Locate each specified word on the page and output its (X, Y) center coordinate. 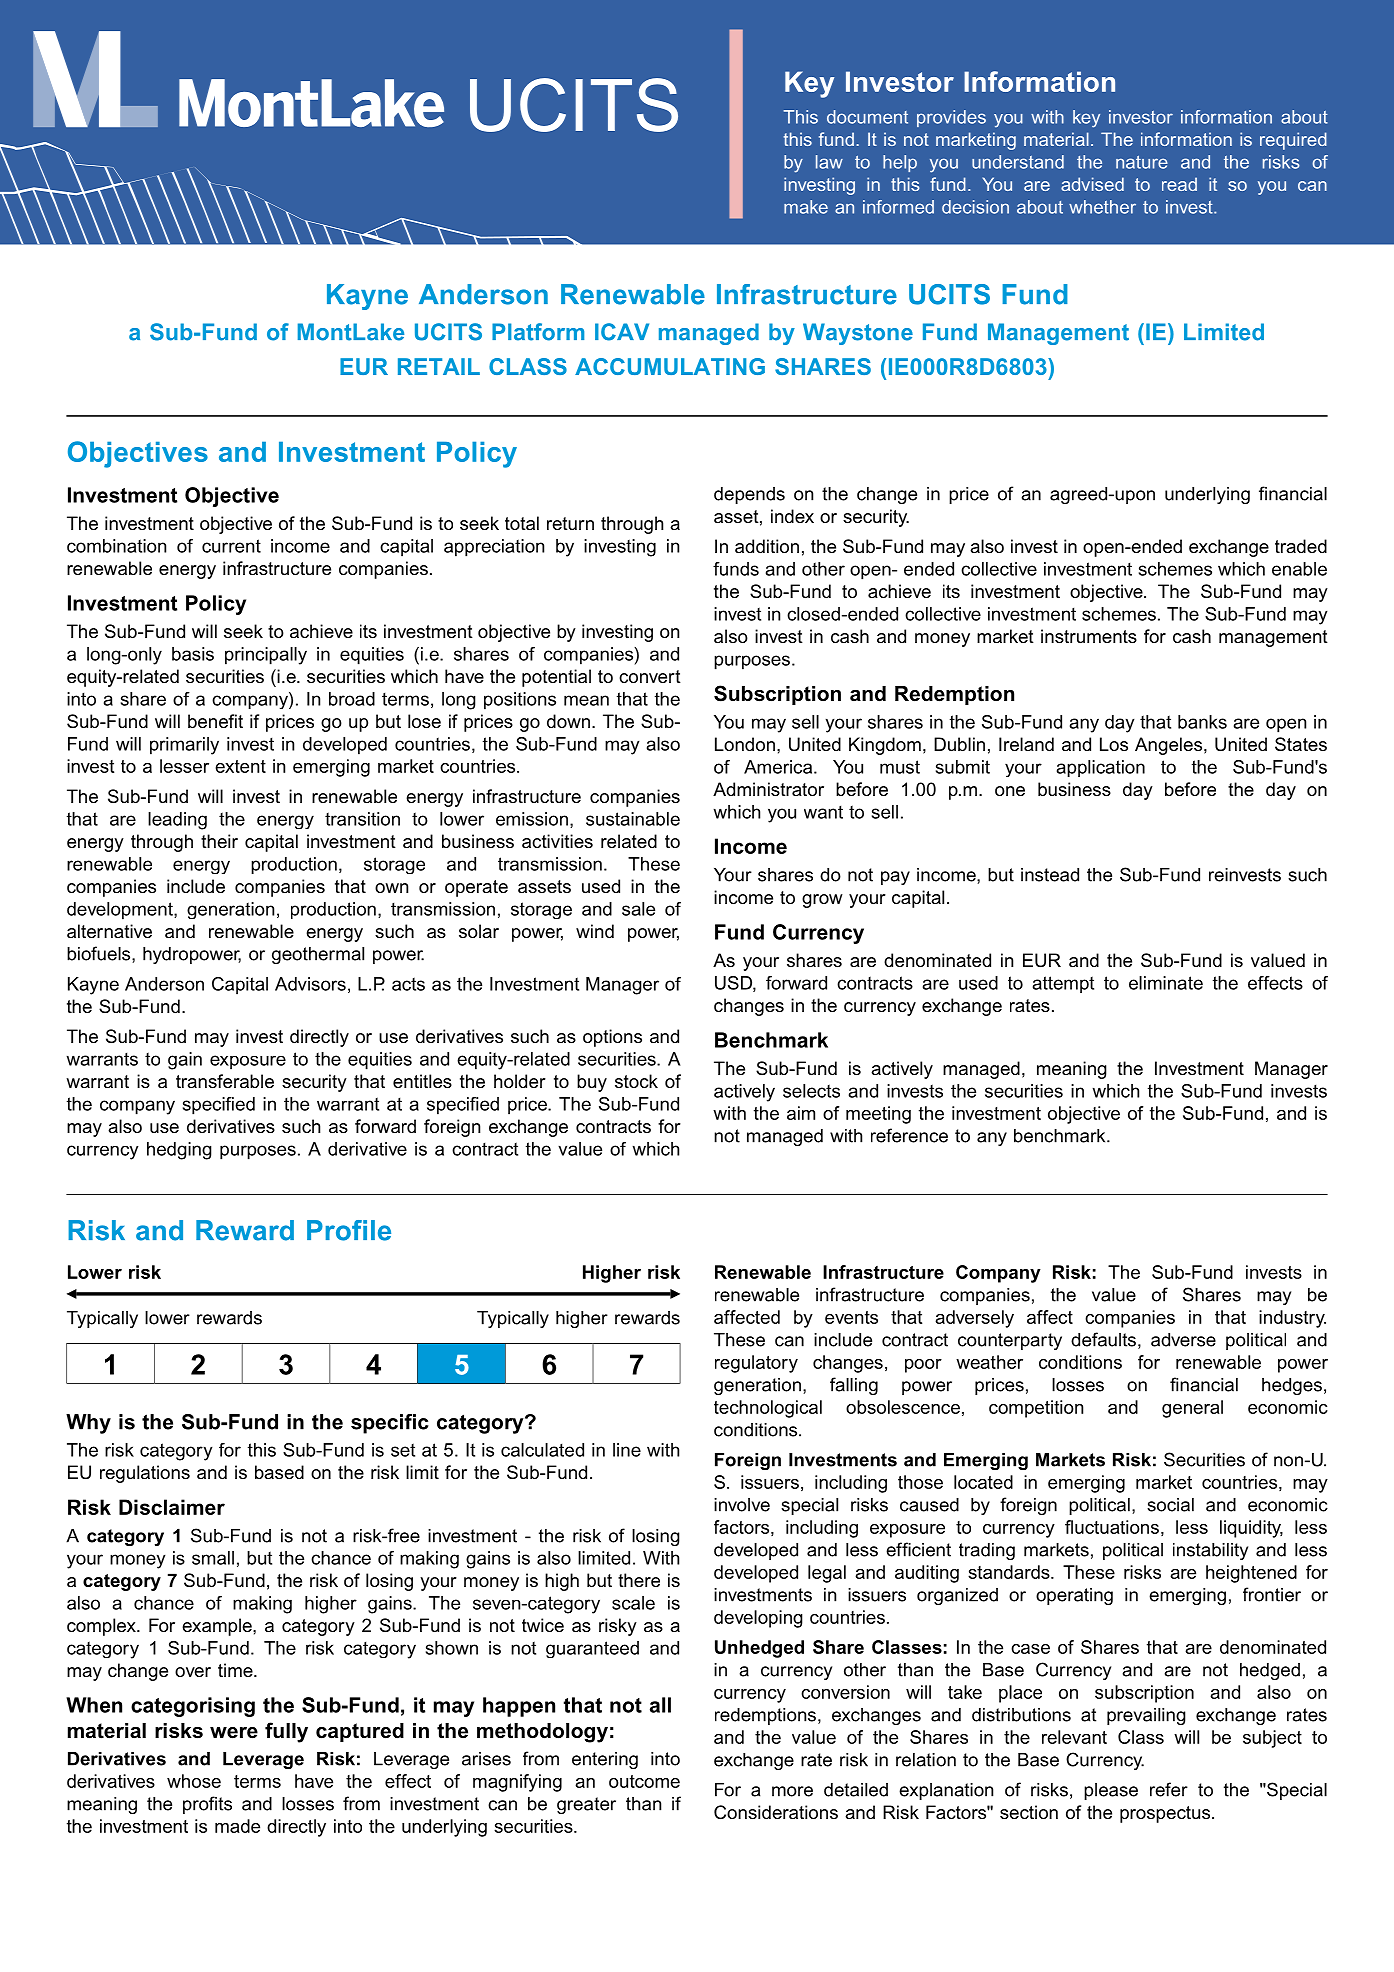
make (806, 207)
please (1111, 1791)
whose (194, 1781)
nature (1142, 162)
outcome (644, 1781)
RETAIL (439, 366)
